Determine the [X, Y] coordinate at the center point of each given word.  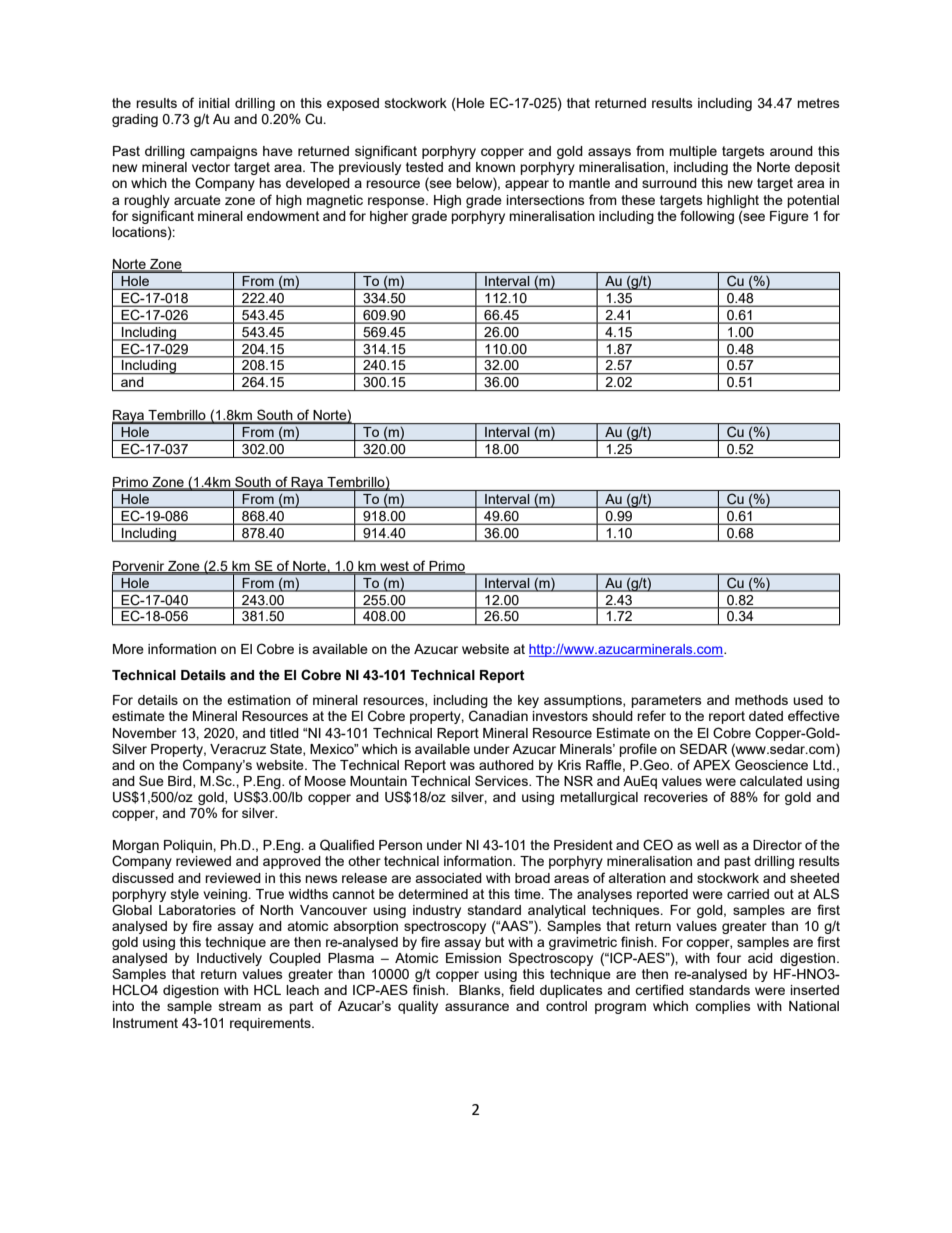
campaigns [224, 152]
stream [240, 1006]
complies [723, 1007]
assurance [477, 1007]
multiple [693, 152]
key [528, 701]
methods [761, 700]
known [495, 167]
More [128, 649]
